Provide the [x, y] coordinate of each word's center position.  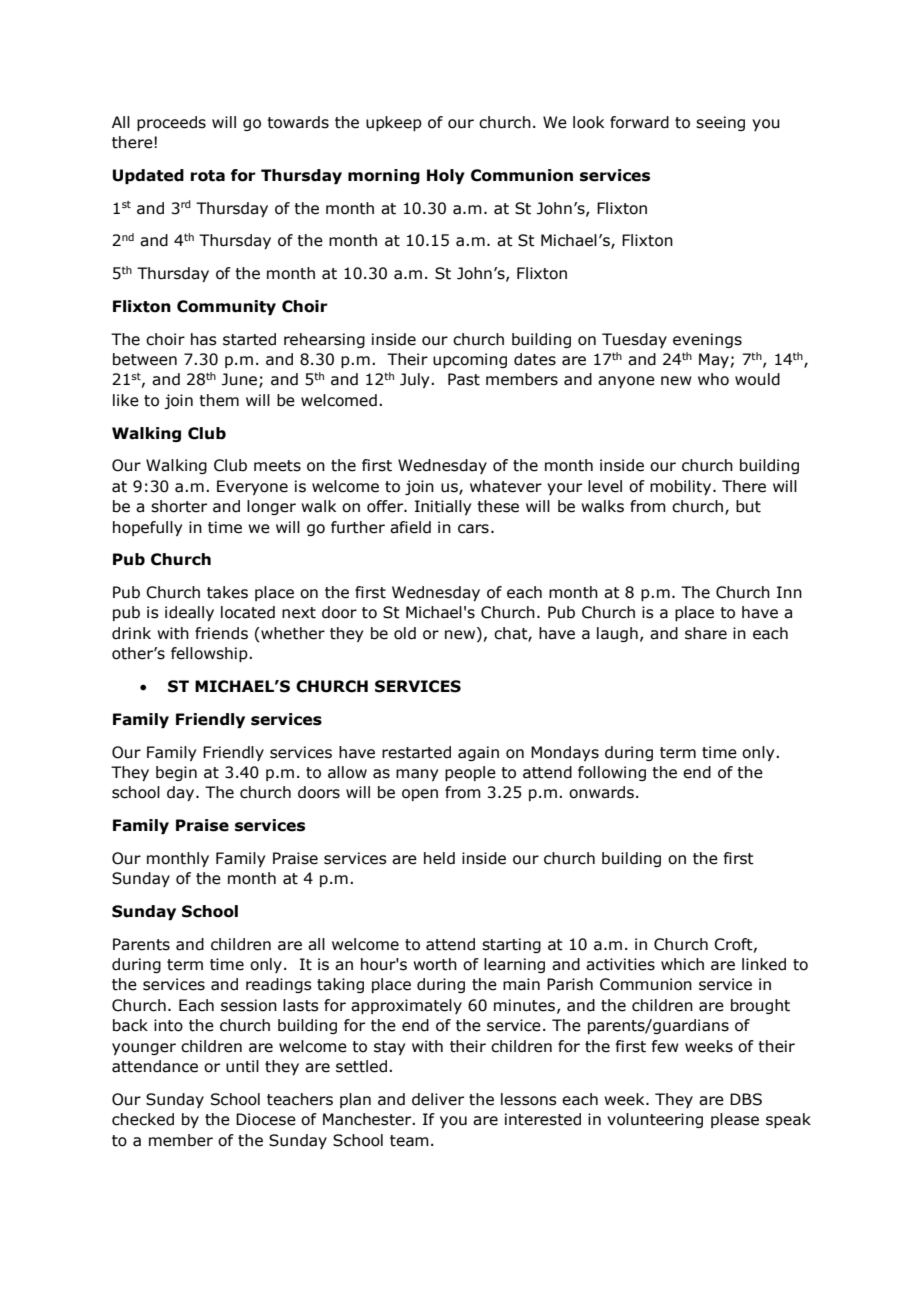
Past [464, 379]
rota [208, 176]
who [713, 379]
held [439, 858]
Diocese [266, 1119]
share [706, 633]
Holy [446, 176]
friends [221, 633]
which [682, 964]
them [219, 400]
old [405, 633]
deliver [438, 1099]
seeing [720, 123]
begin [176, 773]
